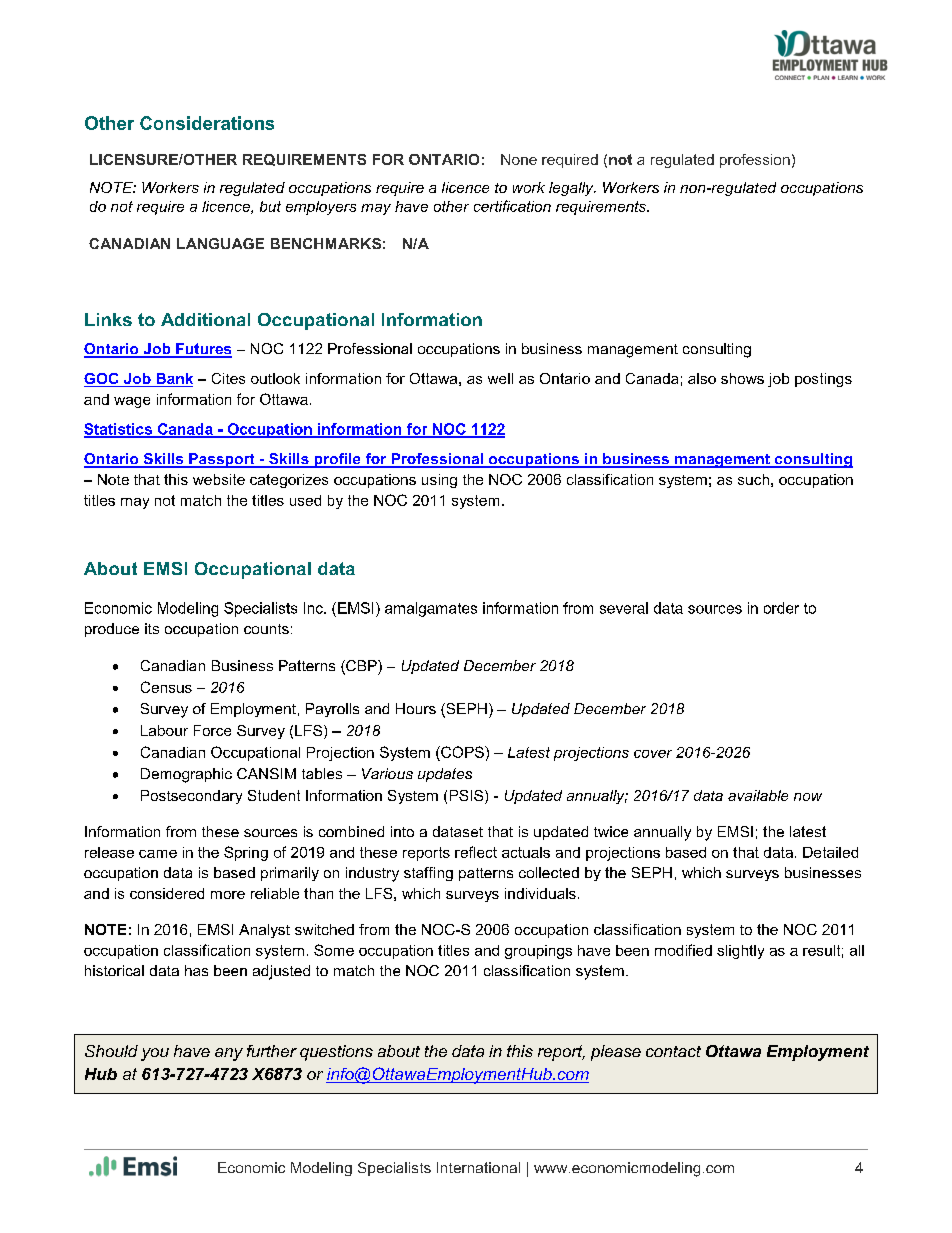  I want to click on considered, so click(167, 893).
